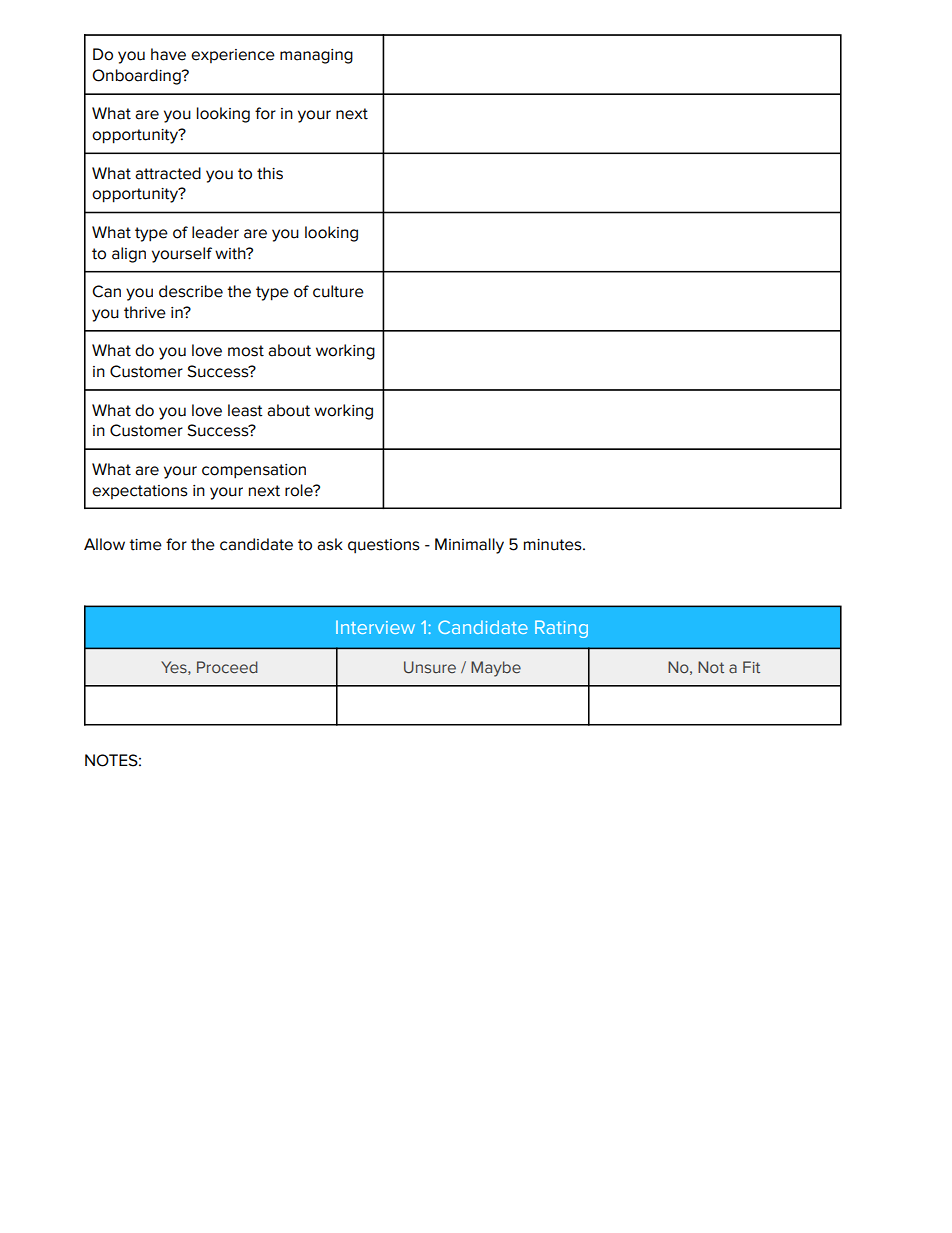  What do you see at coordinates (168, 54) in the screenshot?
I see `have` at bounding box center [168, 54].
